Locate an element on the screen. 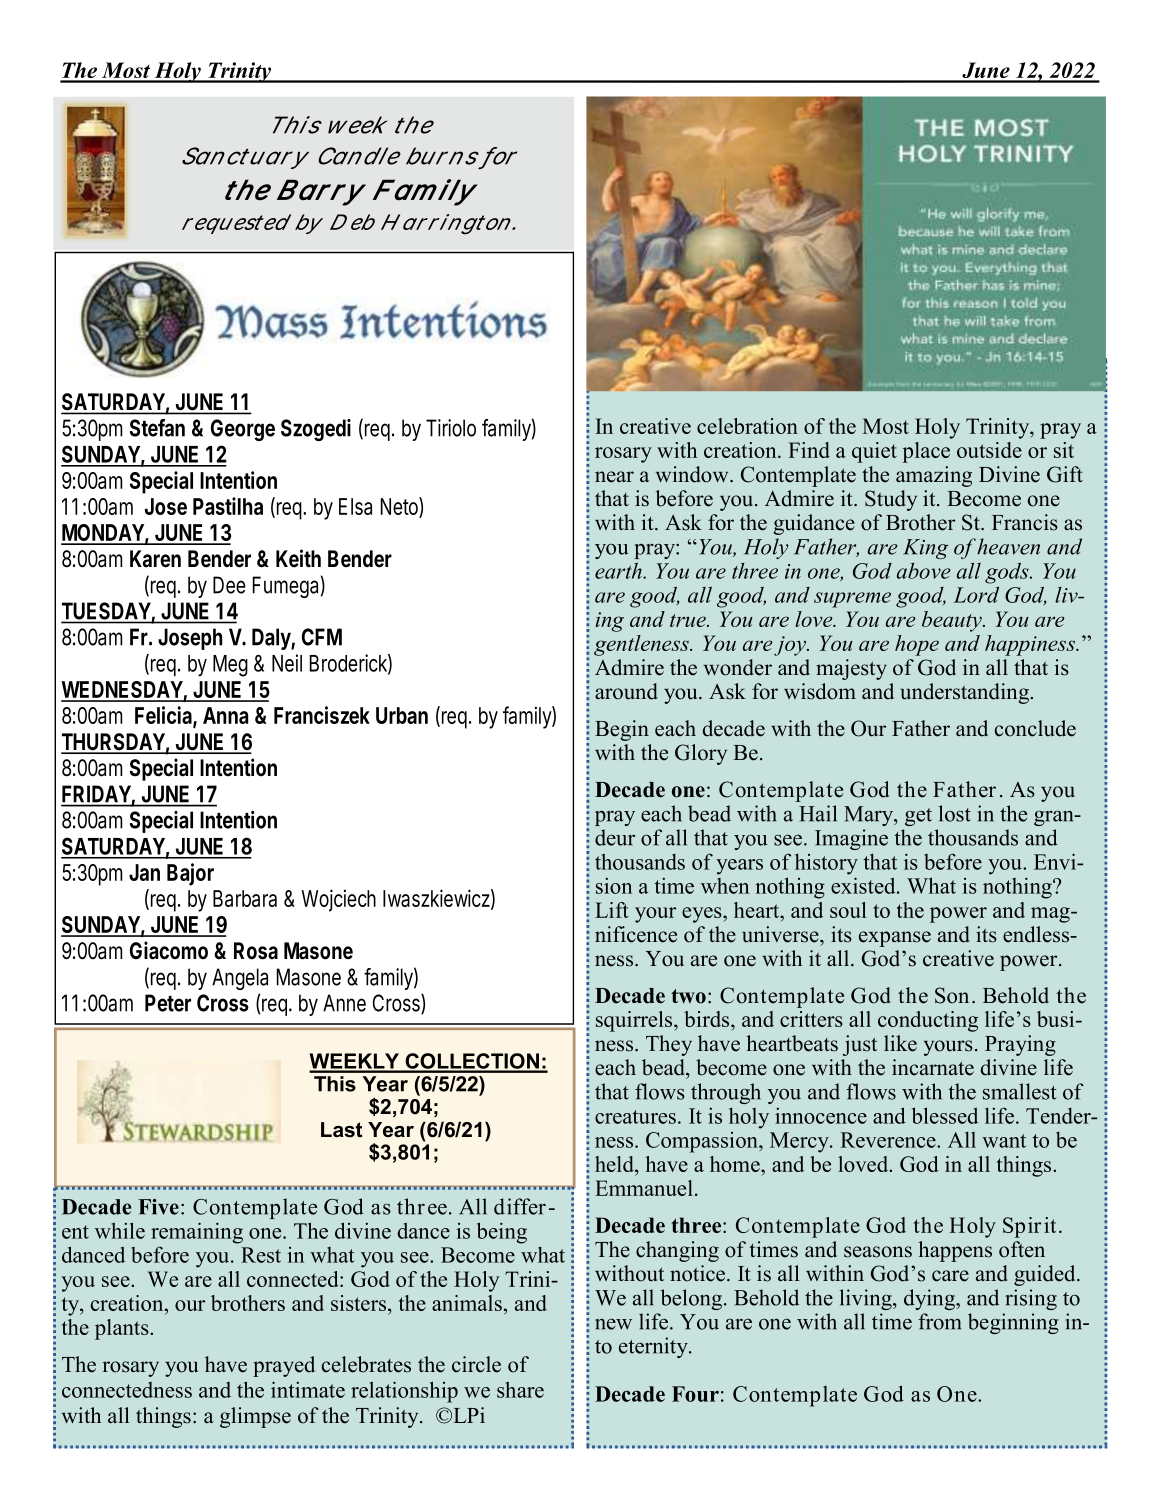  held is located at coordinates (615, 1164).
